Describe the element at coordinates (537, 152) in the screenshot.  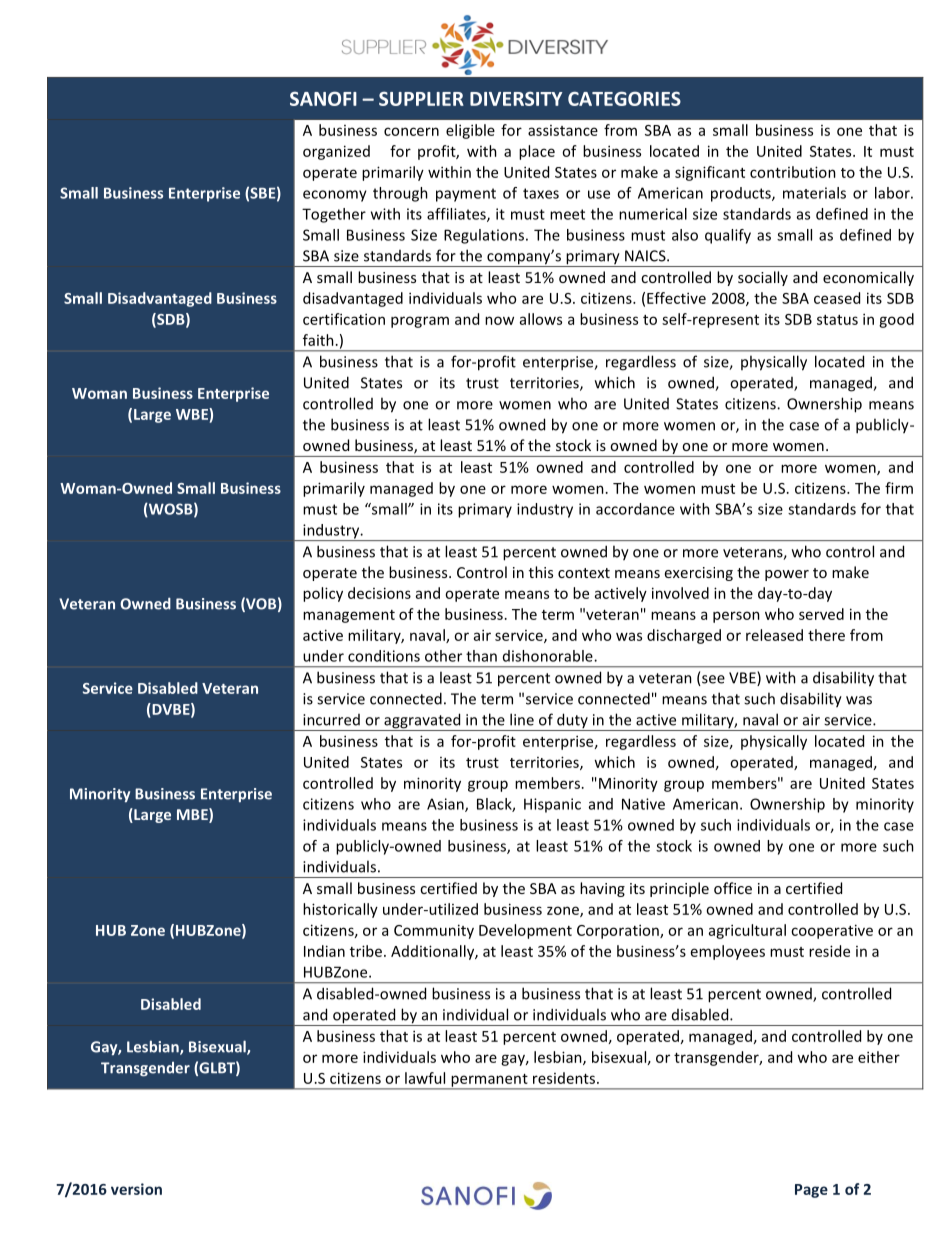
I see `place` at that location.
